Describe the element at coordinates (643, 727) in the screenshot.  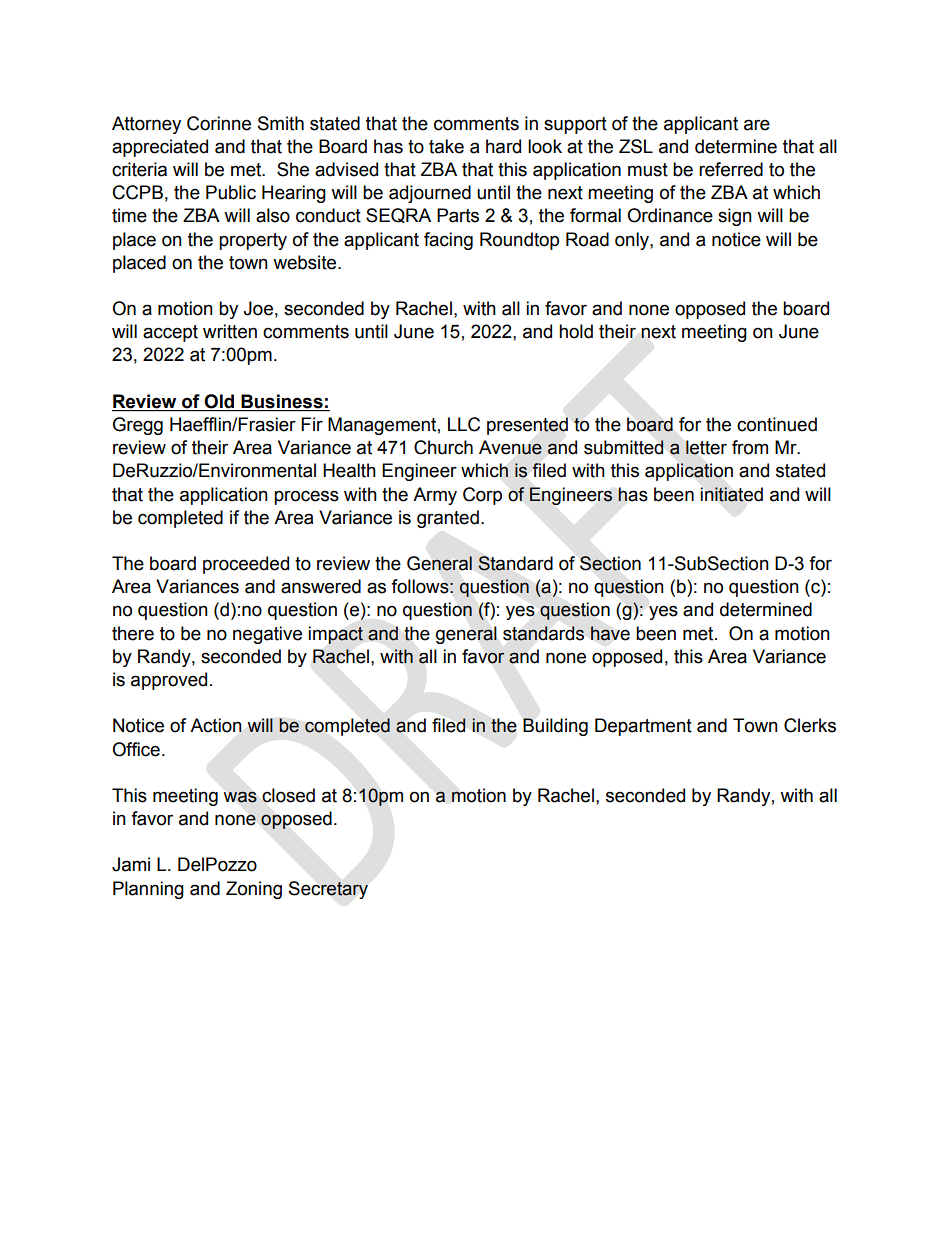
I see `Department` at that location.
